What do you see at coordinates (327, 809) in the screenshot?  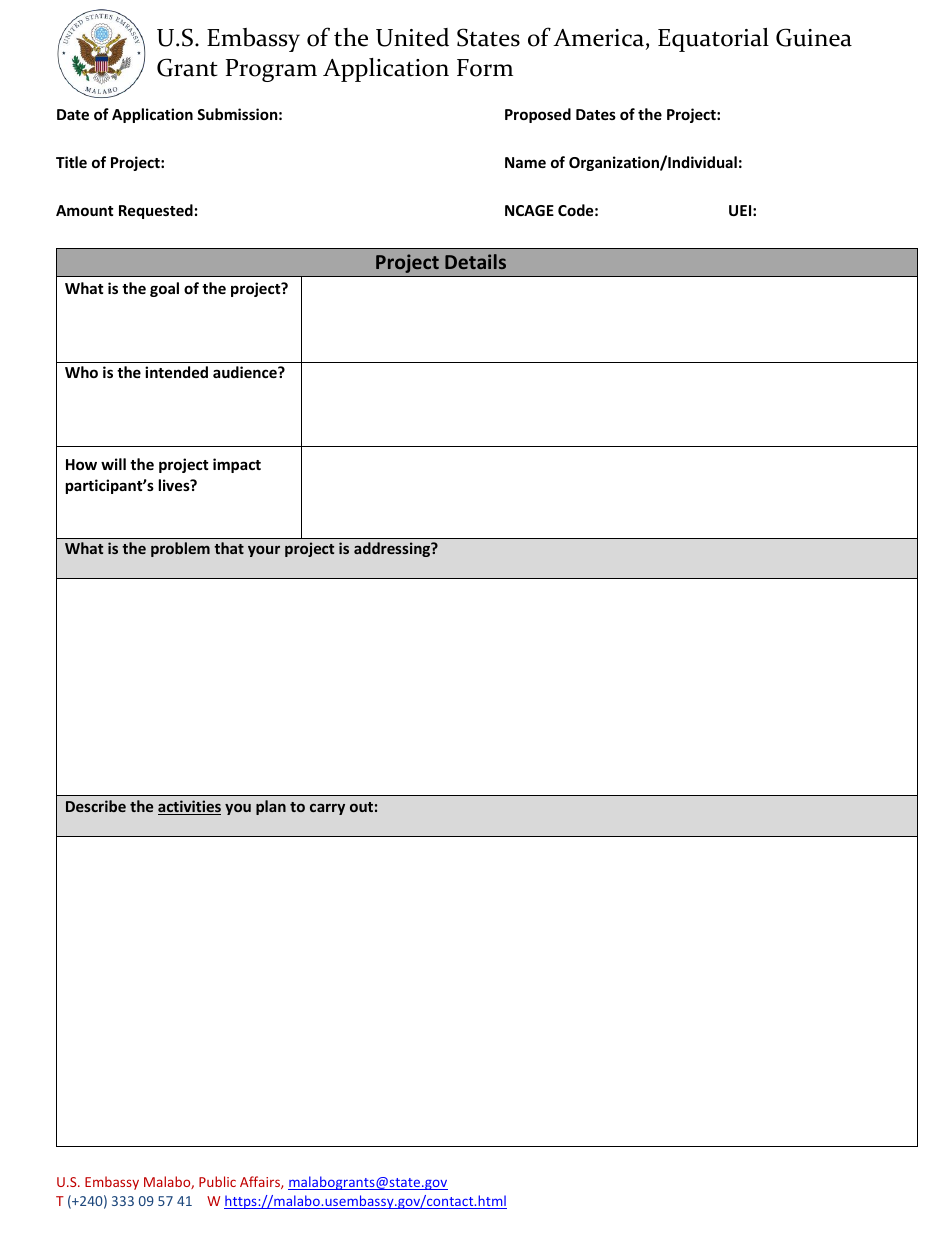 I see `carry` at bounding box center [327, 809].
